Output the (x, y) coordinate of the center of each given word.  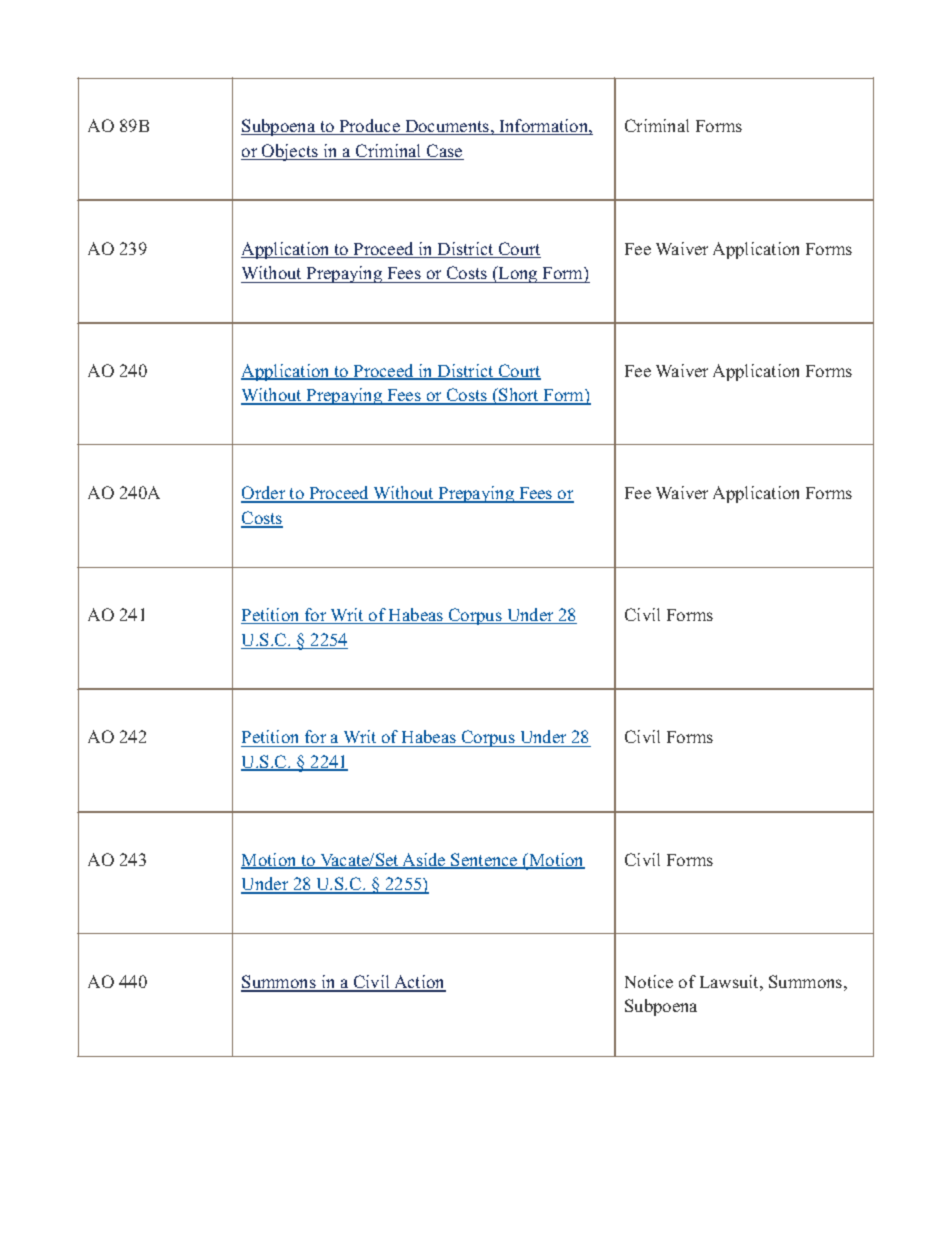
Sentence (485, 861)
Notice (649, 981)
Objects (290, 152)
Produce (369, 127)
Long (518, 274)
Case (444, 152)
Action (419, 983)
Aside (424, 861)
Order (264, 494)
